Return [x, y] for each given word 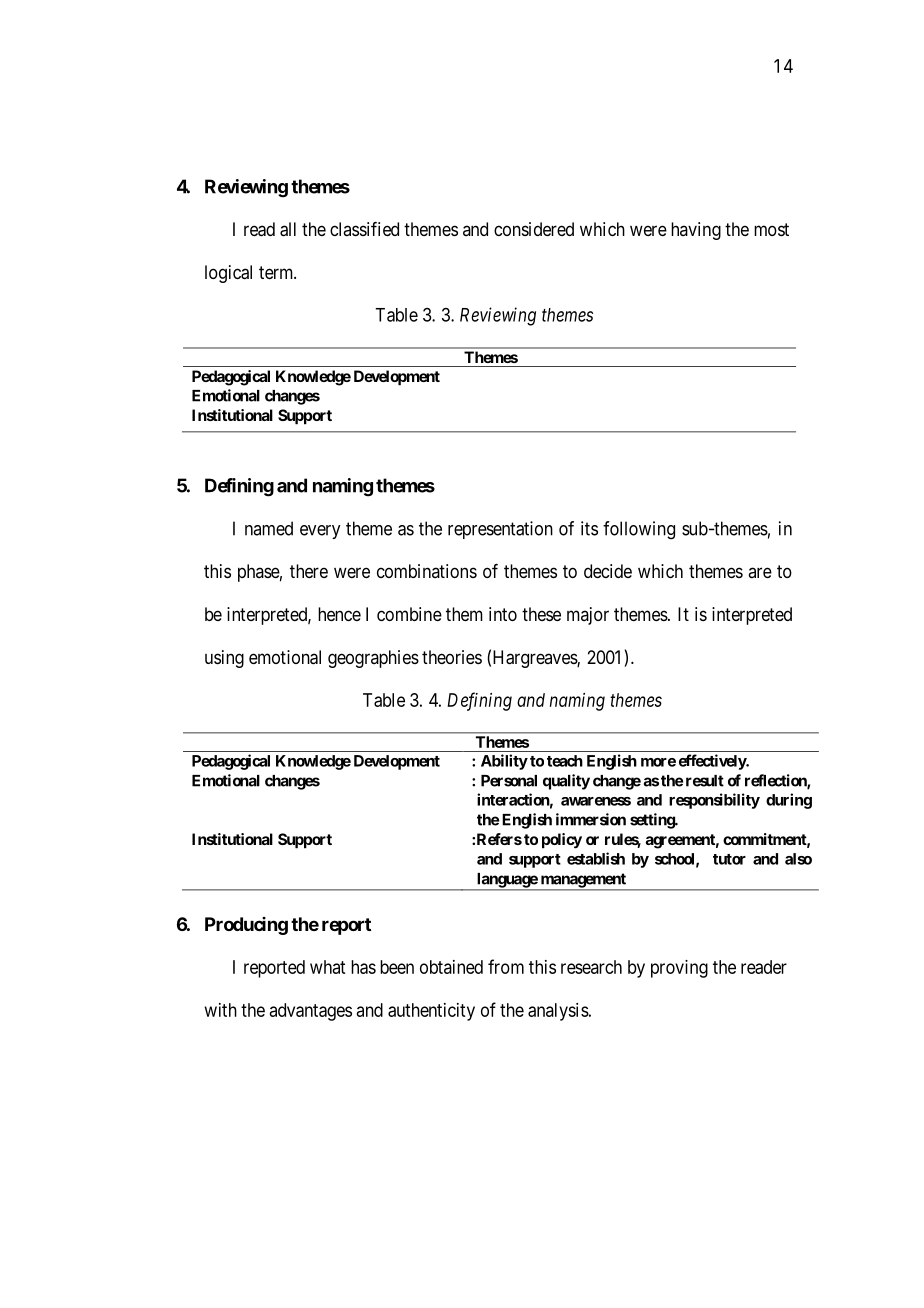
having [696, 231]
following [639, 530]
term [277, 272]
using [224, 659]
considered [534, 229]
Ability [504, 762]
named [269, 528]
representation [500, 530]
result [705, 781]
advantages [311, 1012]
